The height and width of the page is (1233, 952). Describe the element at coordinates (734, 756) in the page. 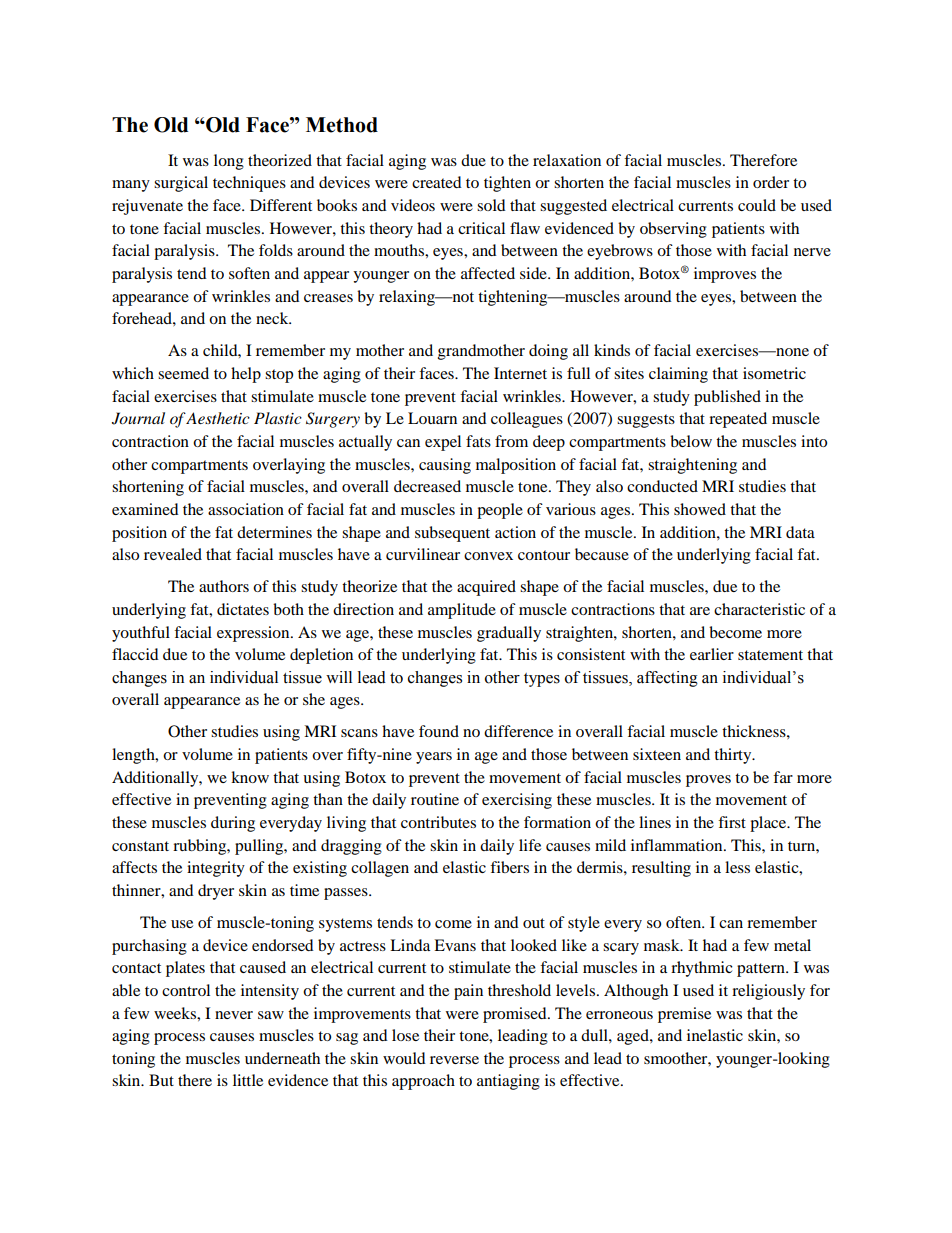

I see `thirty` at that location.
